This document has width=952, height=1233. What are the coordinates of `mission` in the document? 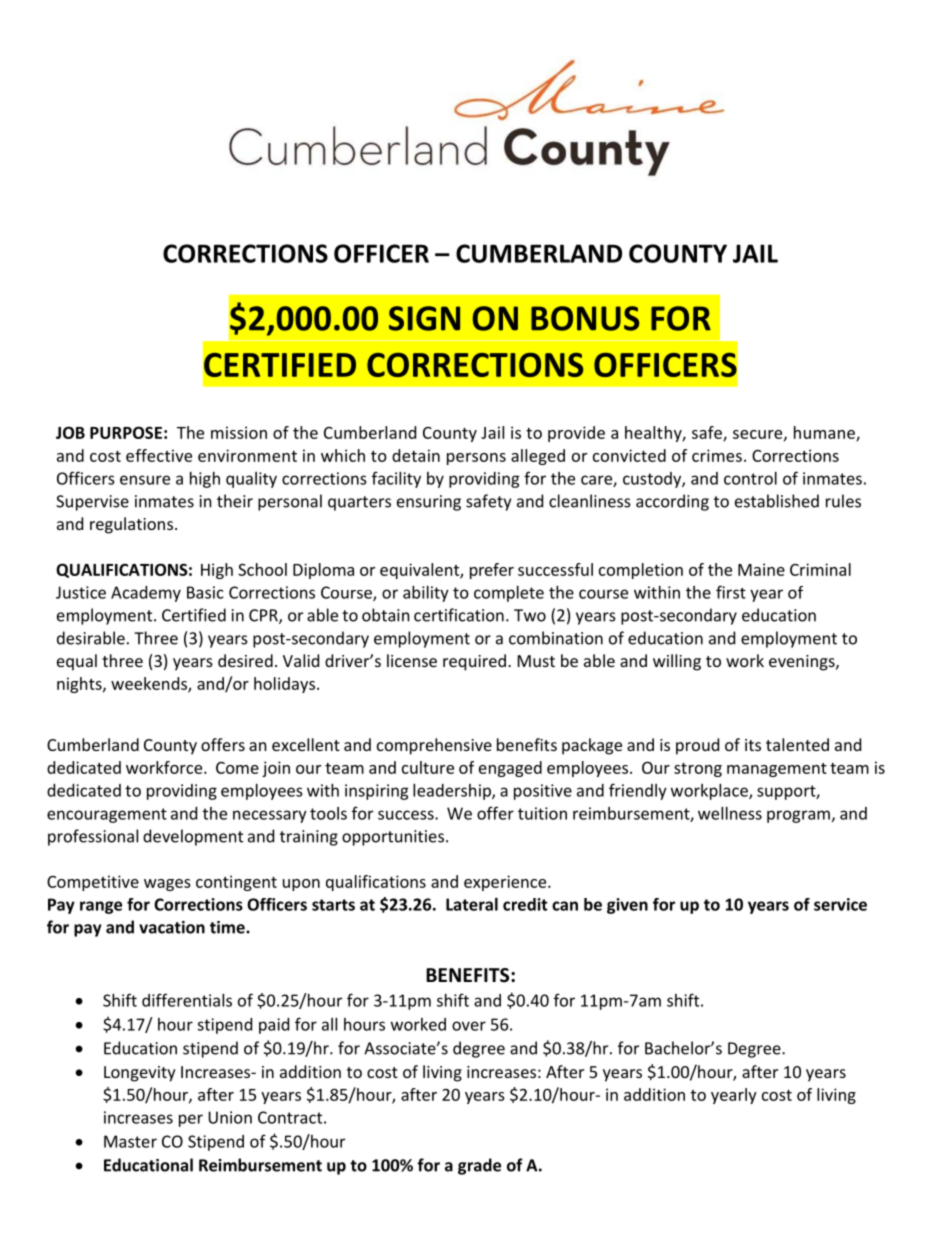 It's located at (239, 432).
